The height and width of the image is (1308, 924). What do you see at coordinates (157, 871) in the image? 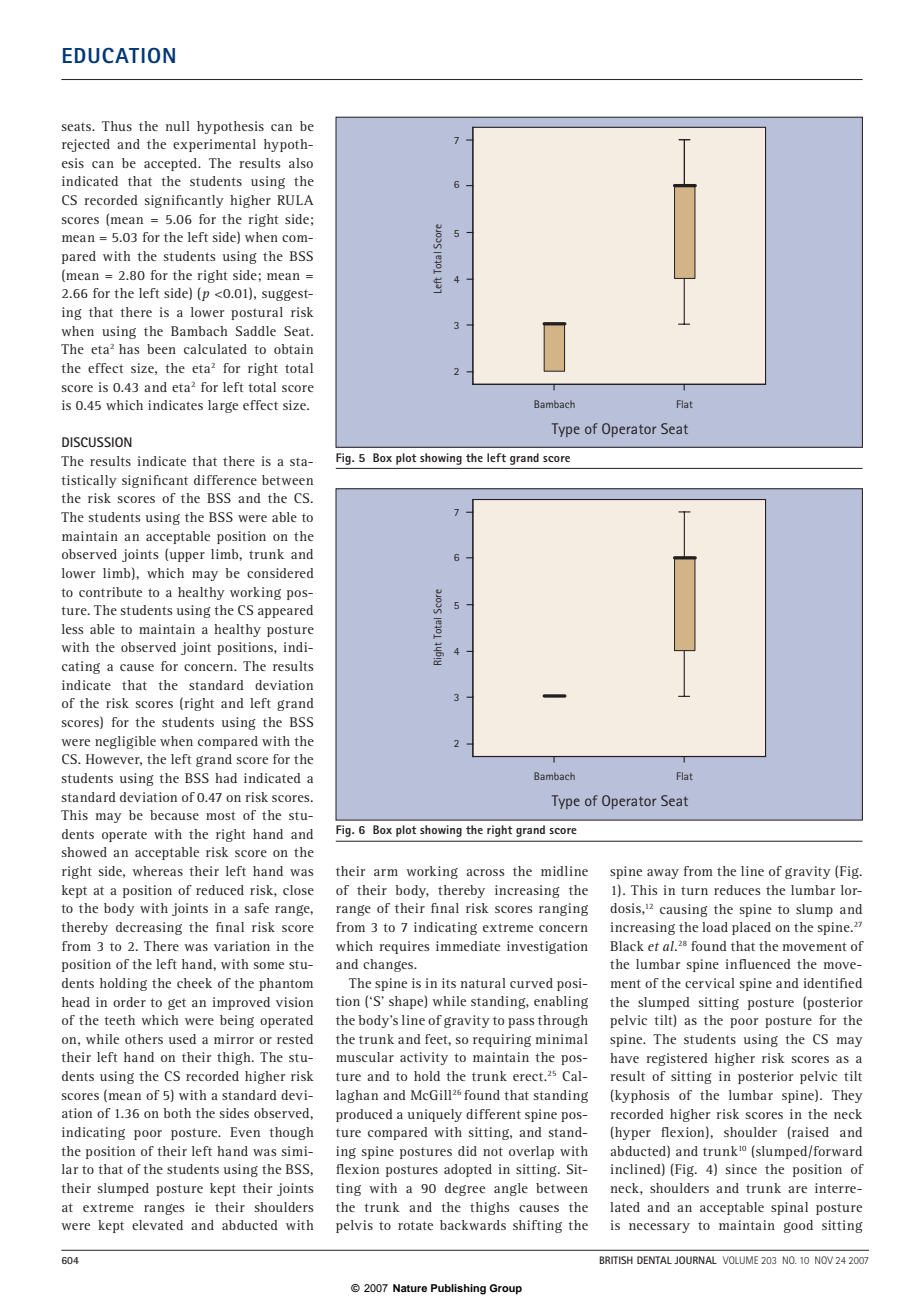
I see `whereas` at bounding box center [157, 871].
